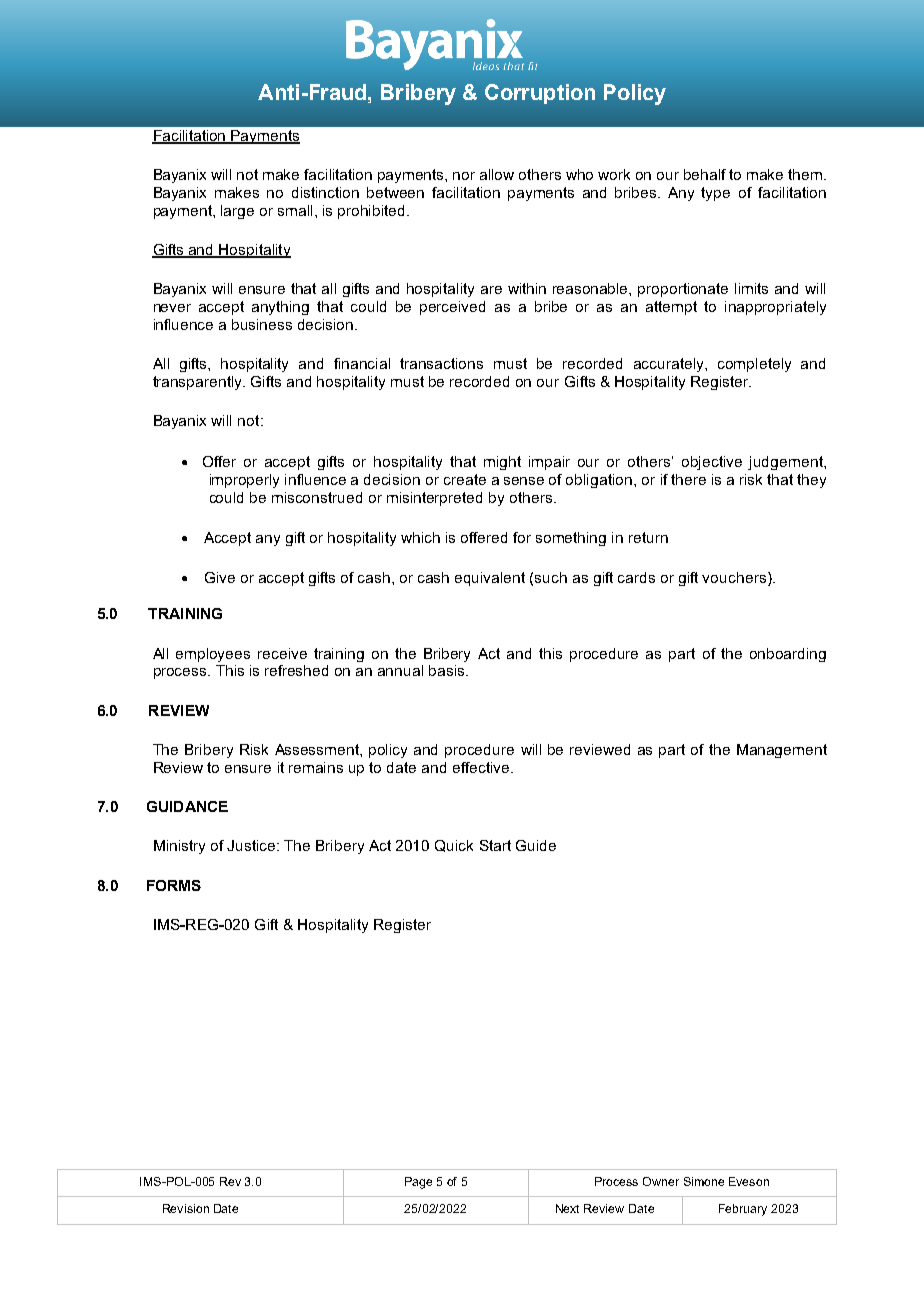  Describe the element at coordinates (282, 653) in the image. I see `receive` at that location.
